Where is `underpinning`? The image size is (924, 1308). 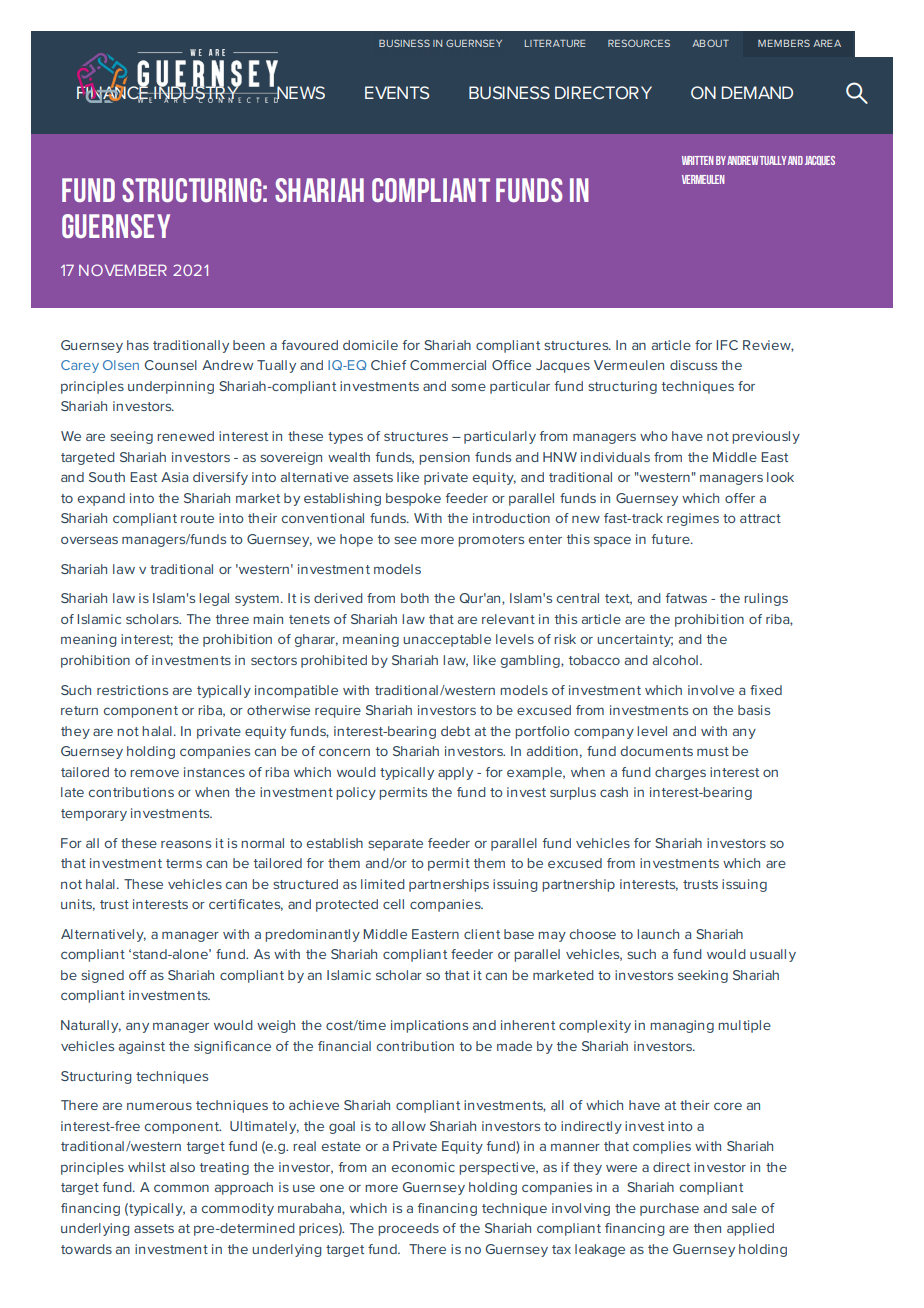 underpinning is located at coordinates (171, 387).
